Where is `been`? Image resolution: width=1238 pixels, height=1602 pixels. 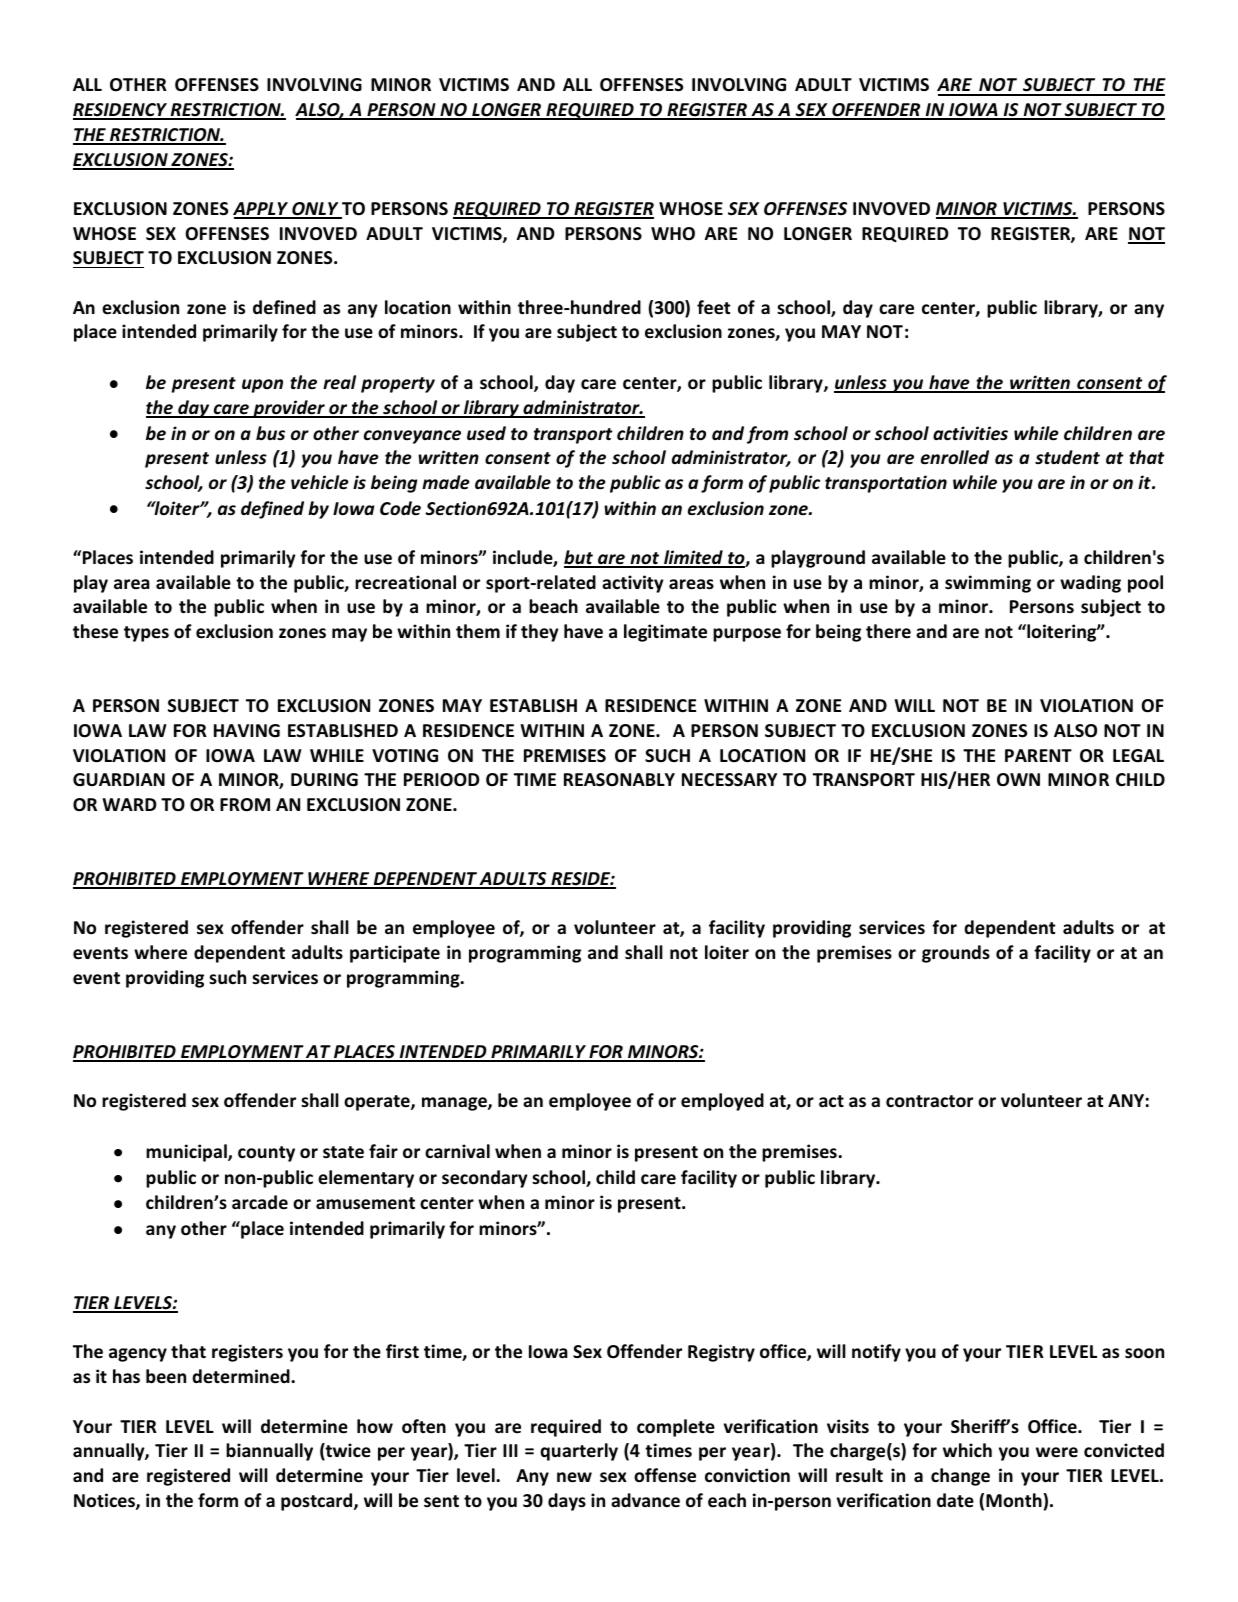
been is located at coordinates (166, 1376).
